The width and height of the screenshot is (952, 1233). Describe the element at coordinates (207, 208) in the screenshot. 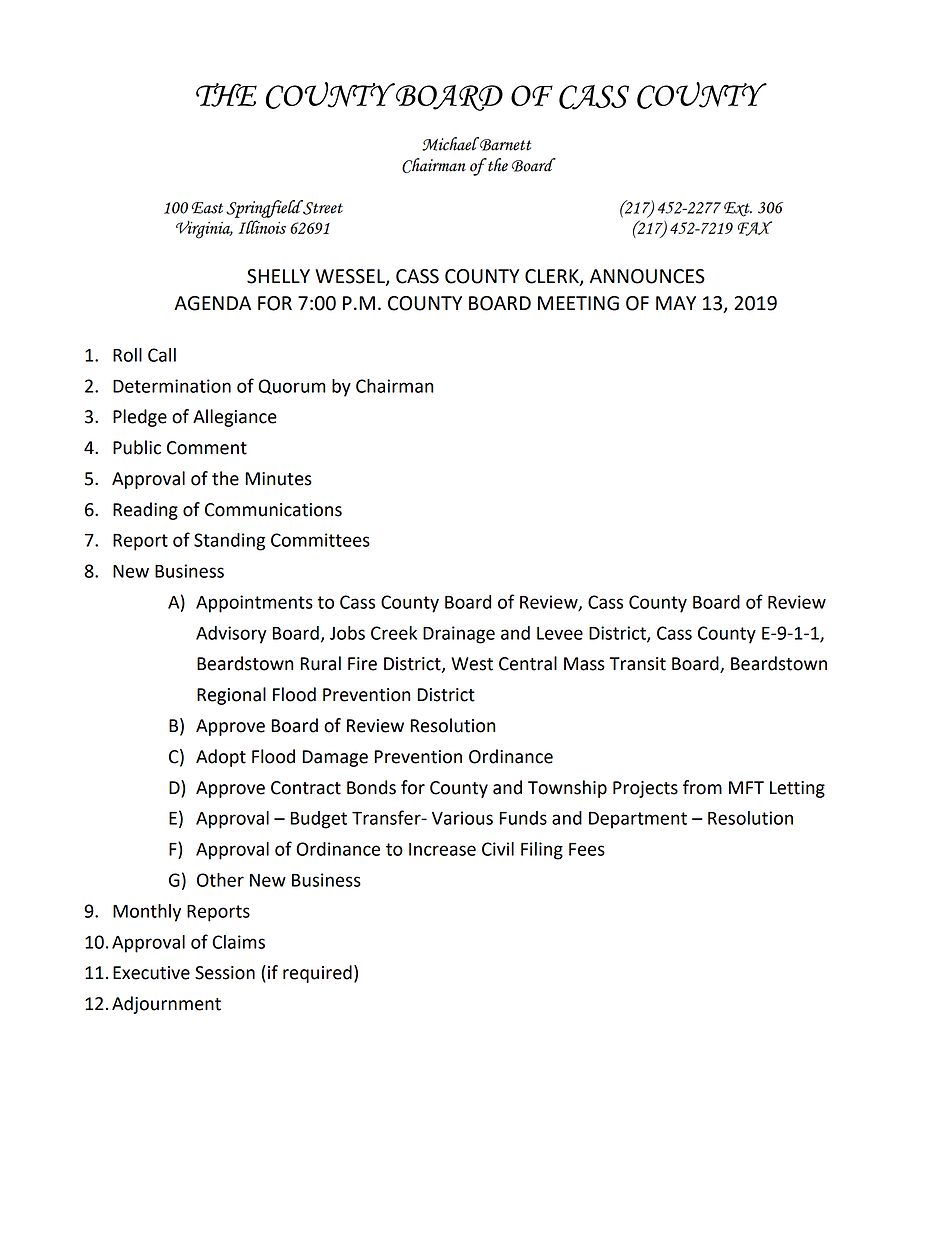

I see `East` at that location.
